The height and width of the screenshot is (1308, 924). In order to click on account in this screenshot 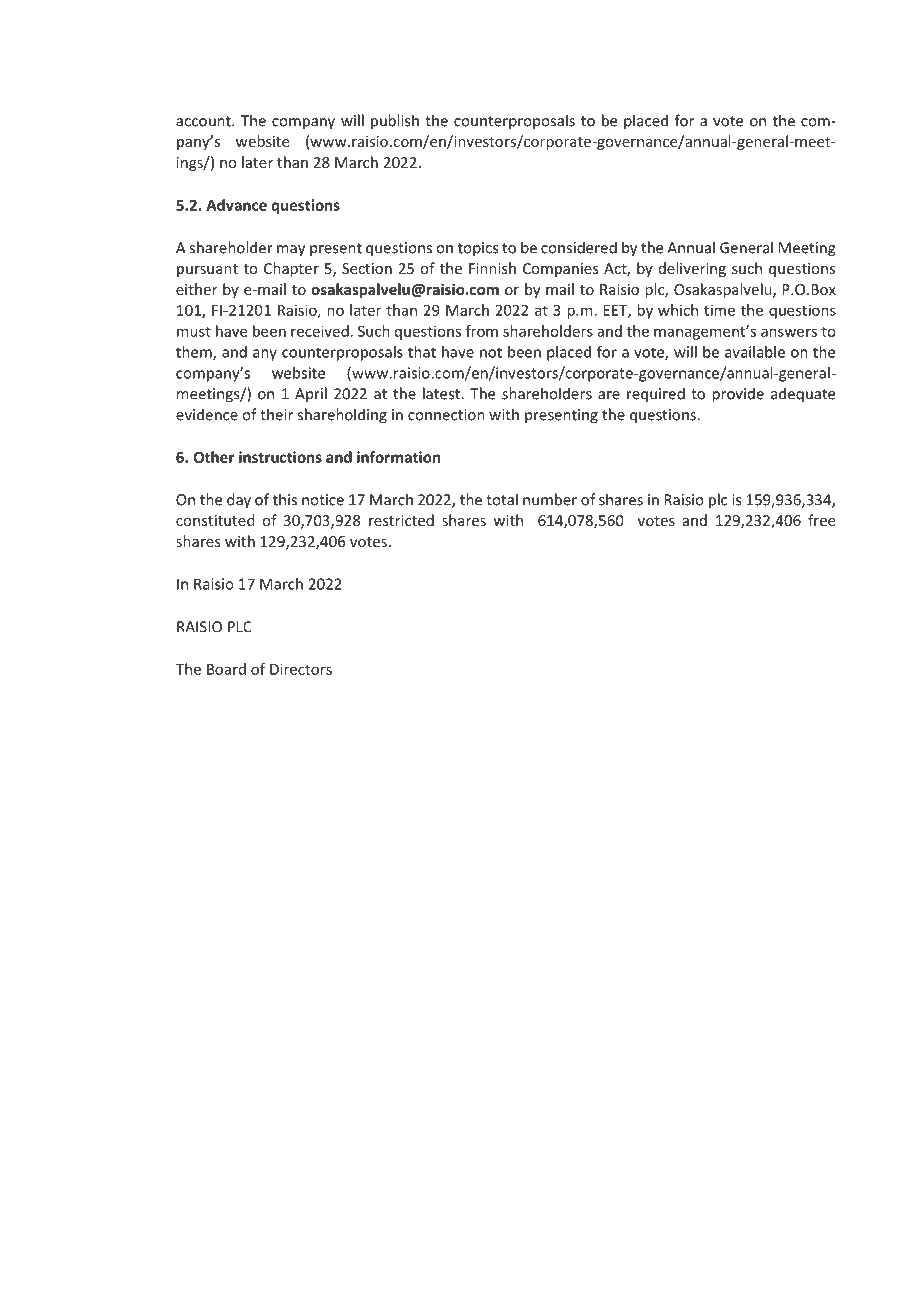, I will do `click(204, 121)`.
